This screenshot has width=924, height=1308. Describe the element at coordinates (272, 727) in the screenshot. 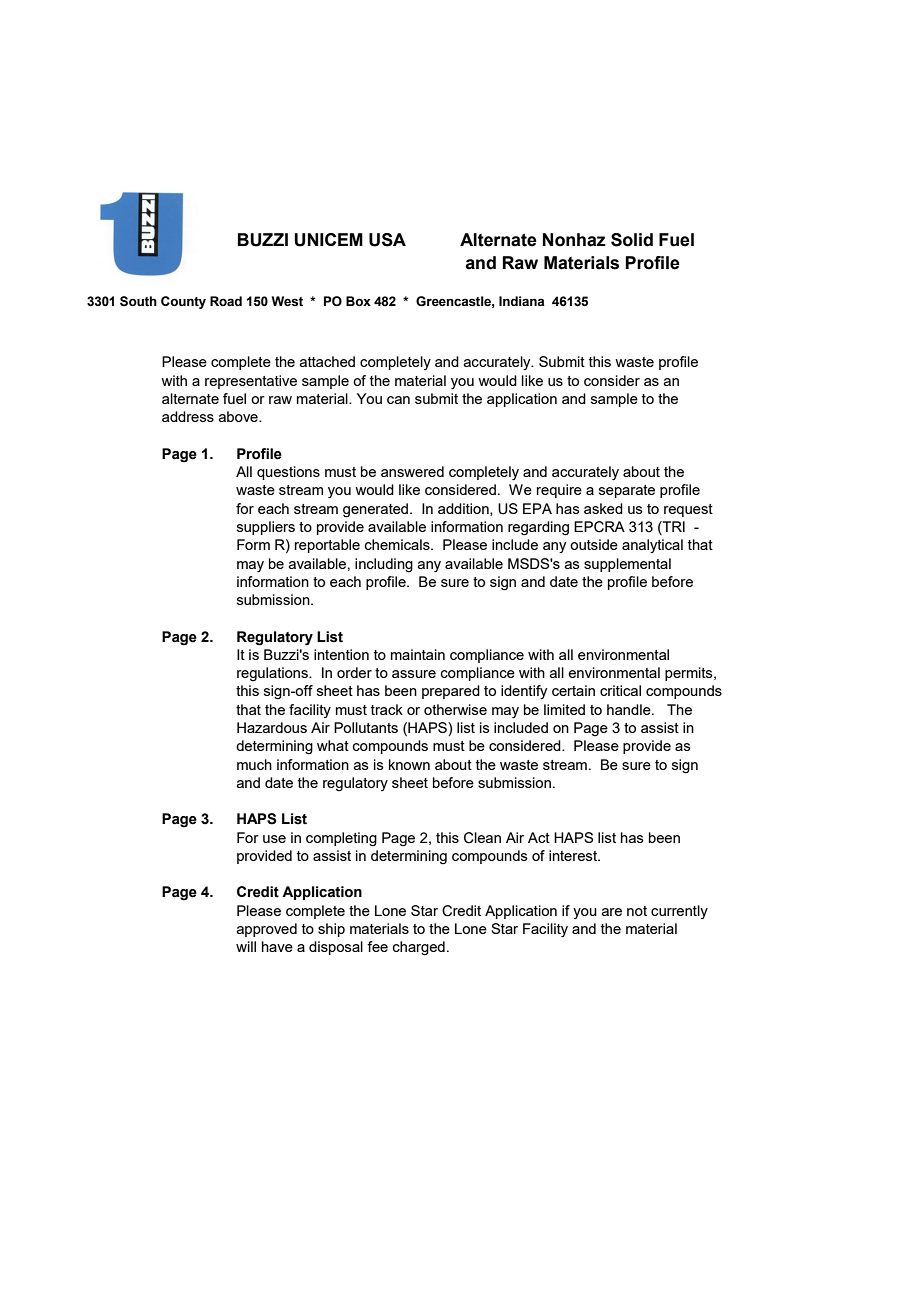

I see `Hazardous` at that location.
